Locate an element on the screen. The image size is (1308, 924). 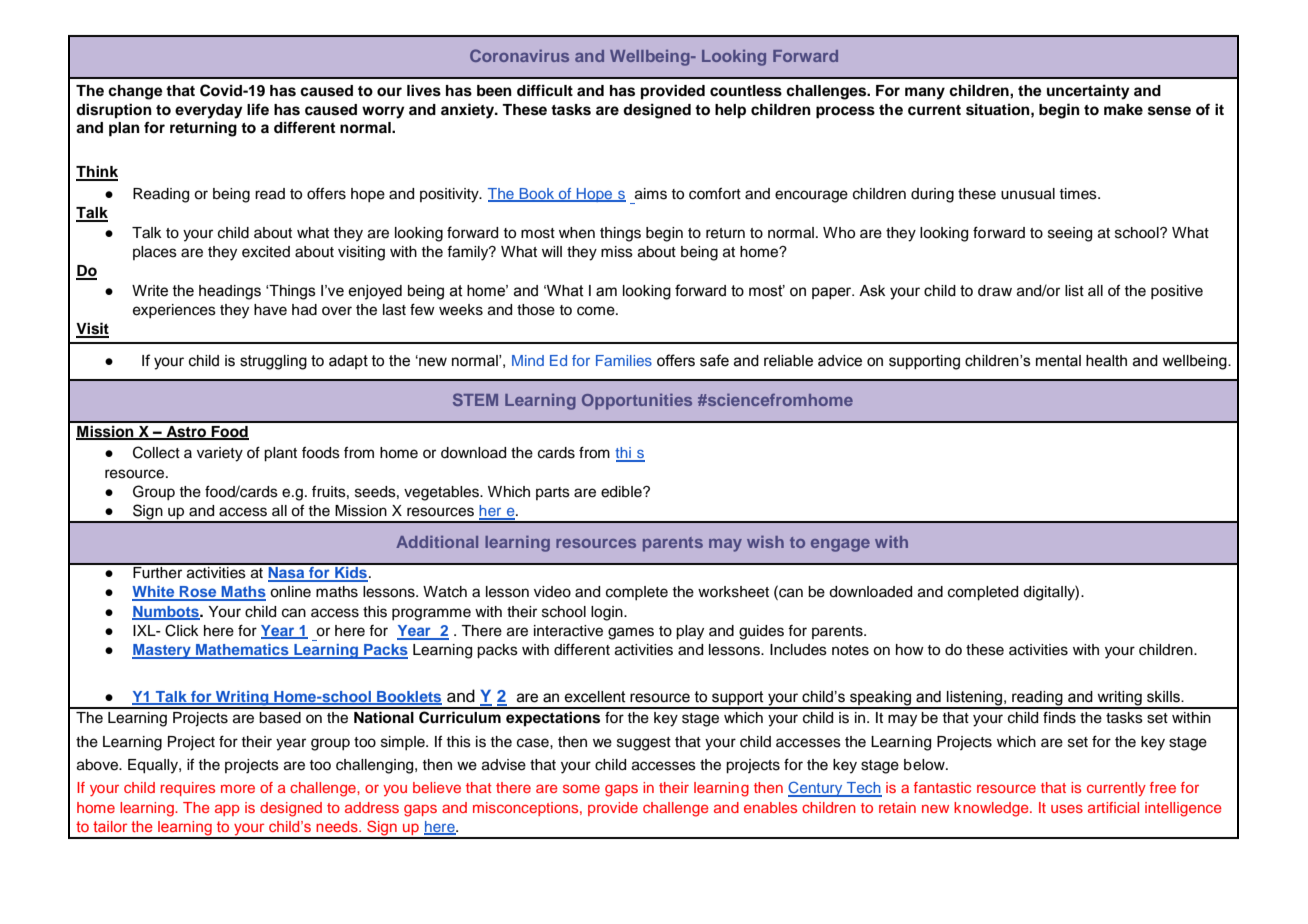
will is located at coordinates (552, 251).
